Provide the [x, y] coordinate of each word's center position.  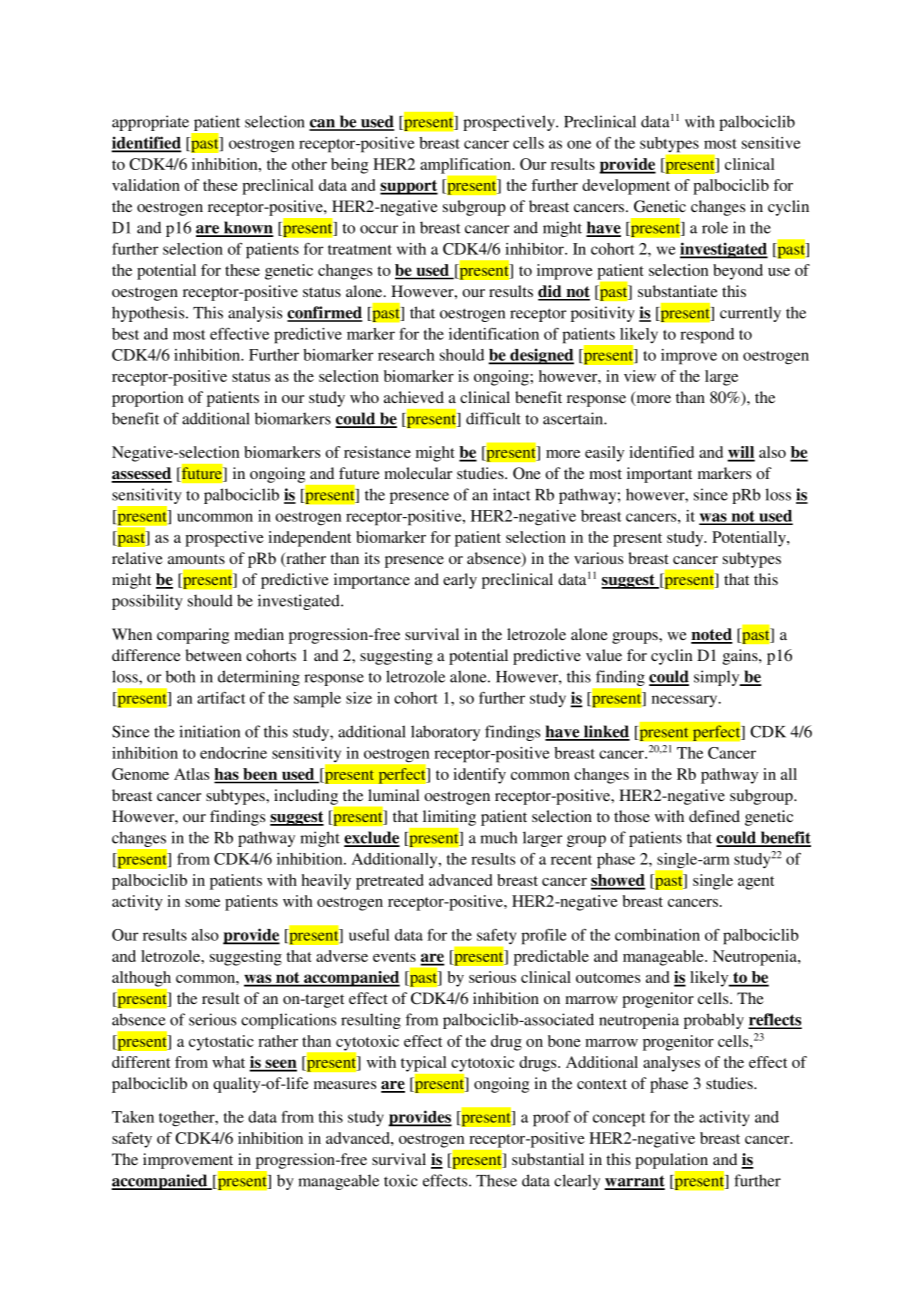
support [409, 187]
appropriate [152, 124]
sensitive [771, 143]
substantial [548, 1159]
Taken [133, 1117]
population [671, 1161]
